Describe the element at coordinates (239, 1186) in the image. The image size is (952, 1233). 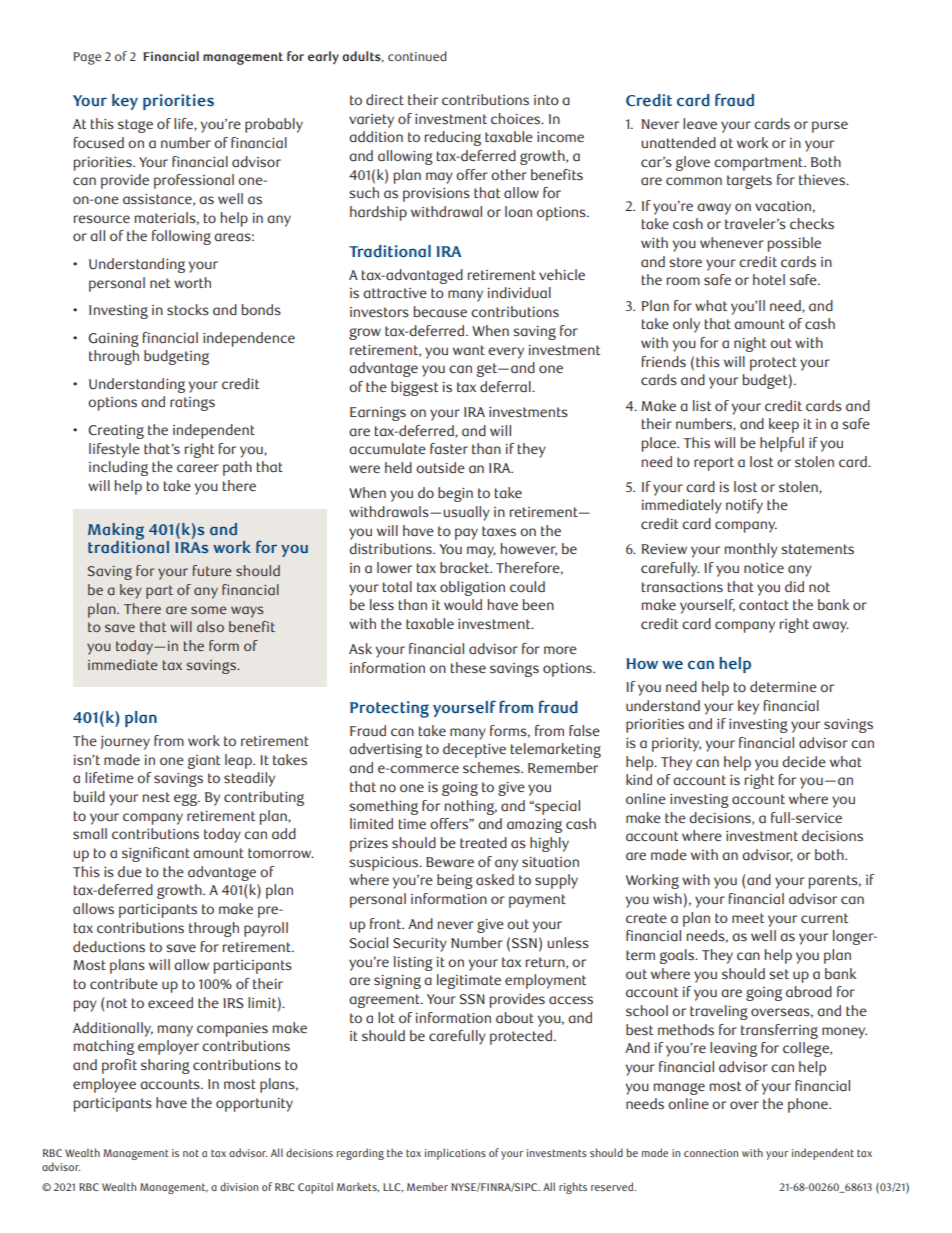
I see `division` at that location.
